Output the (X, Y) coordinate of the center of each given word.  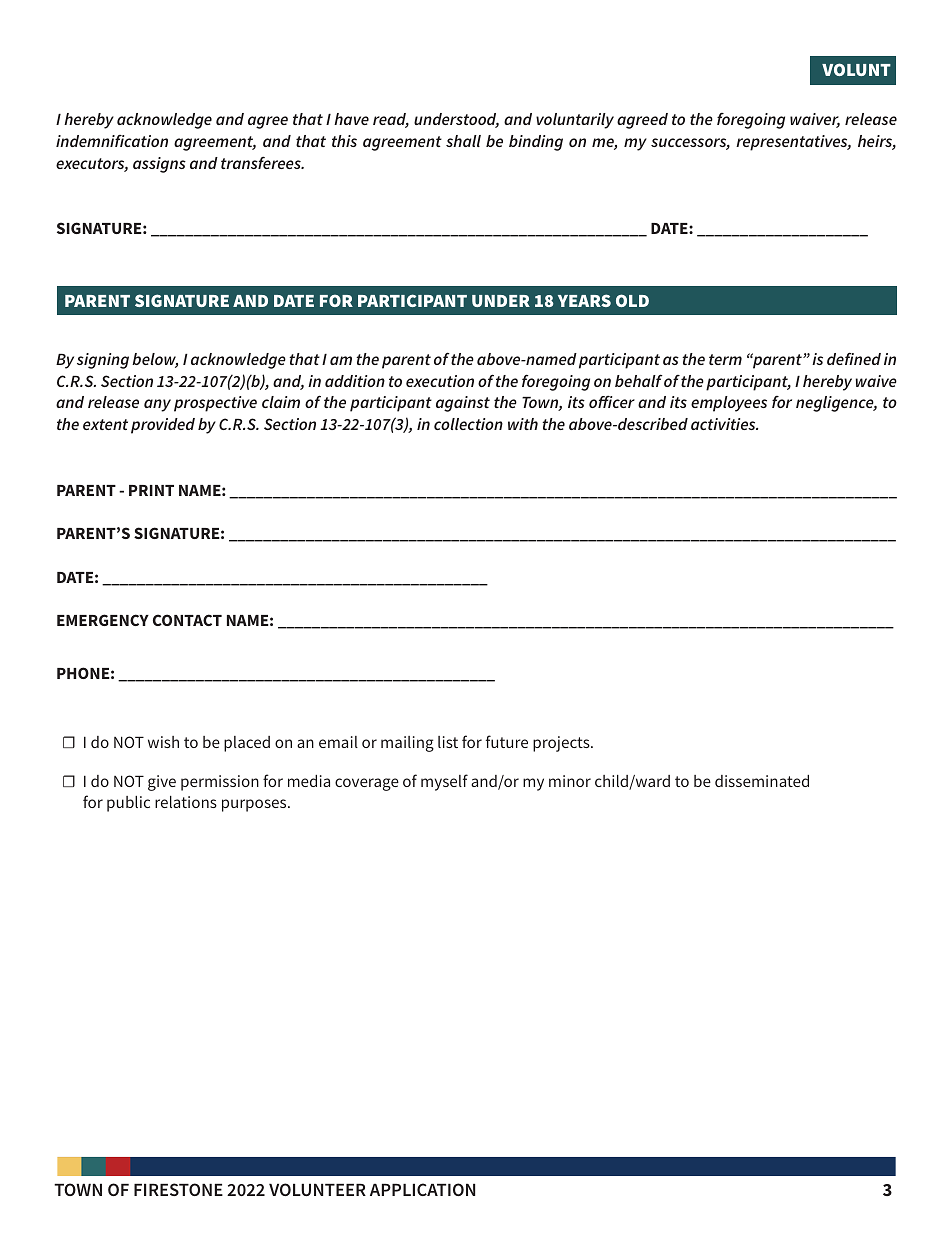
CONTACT (187, 620)
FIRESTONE (178, 1189)
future (507, 741)
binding (536, 143)
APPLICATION (422, 1189)
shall (463, 141)
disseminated (762, 781)
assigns (159, 165)
